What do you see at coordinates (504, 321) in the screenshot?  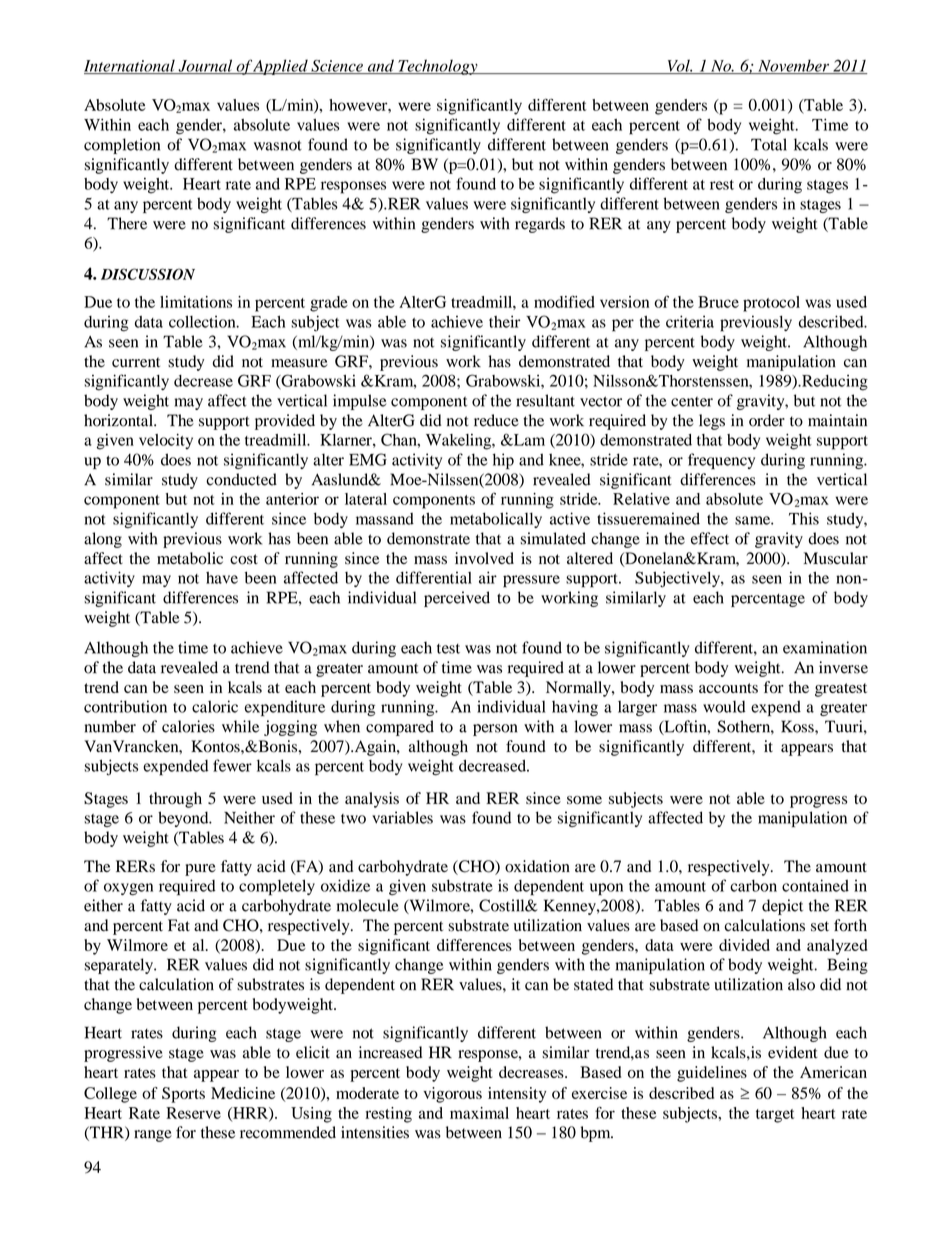 I see `their` at bounding box center [504, 321].
